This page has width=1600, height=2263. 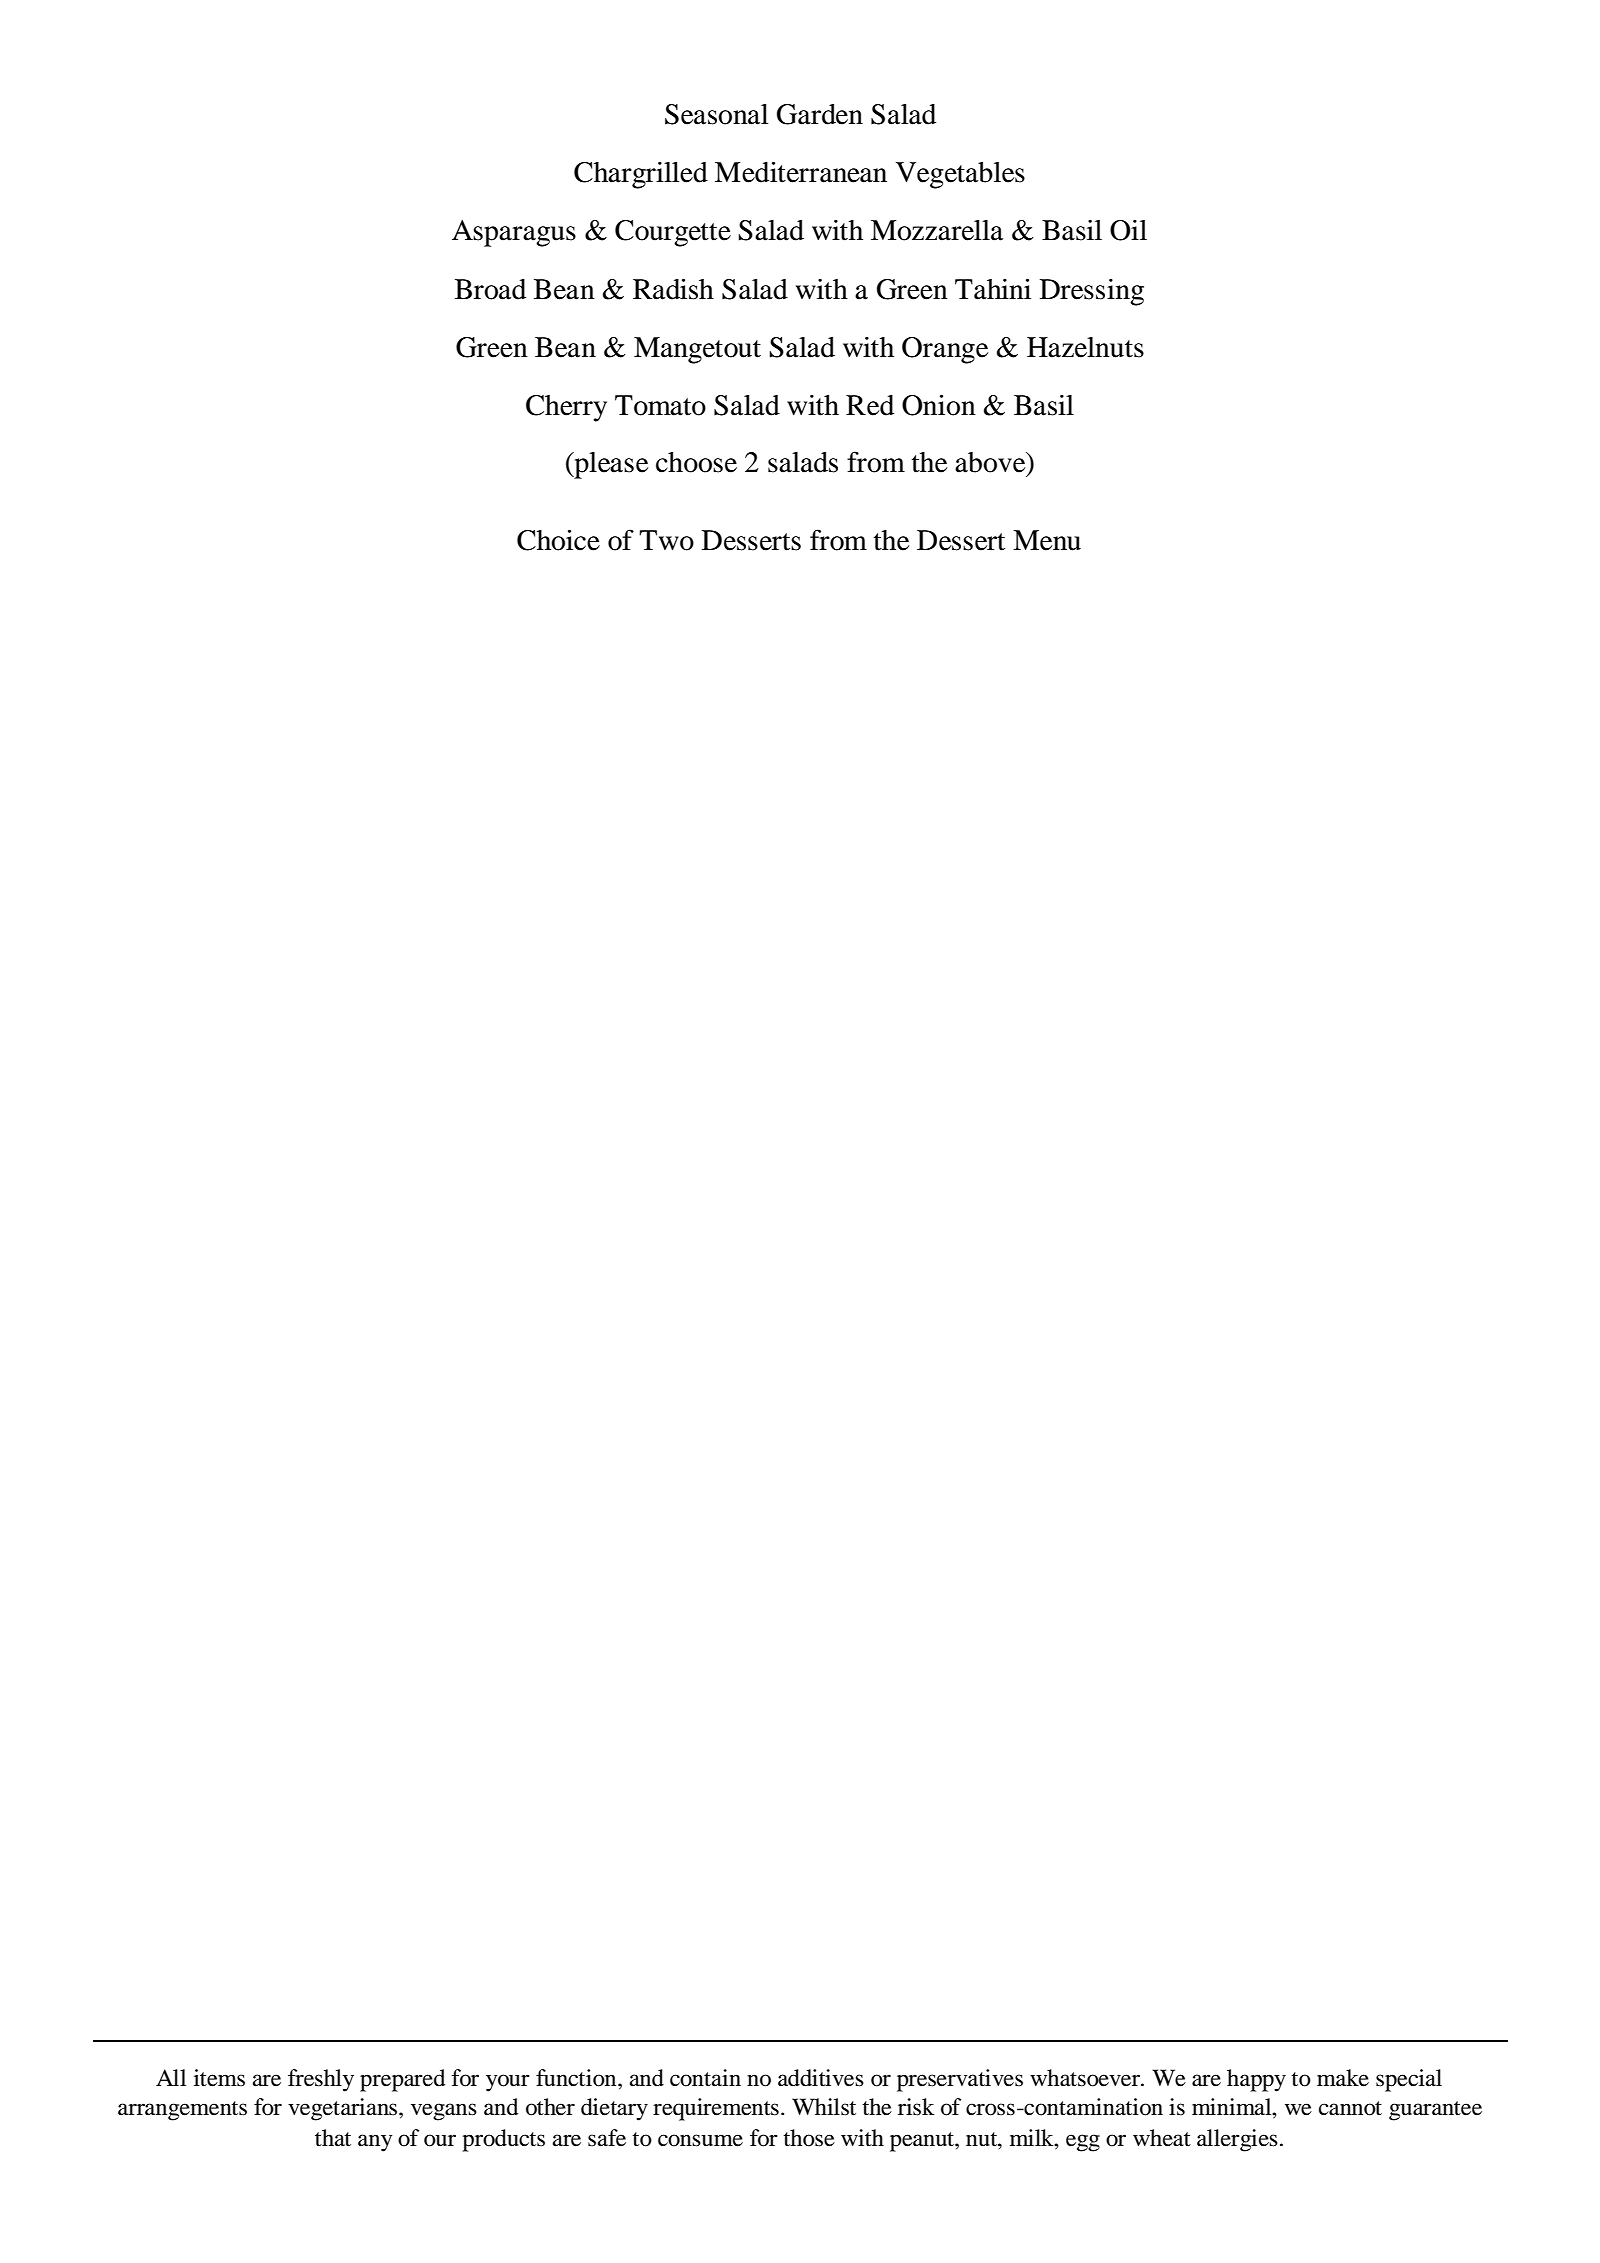 I want to click on Choice, so click(x=558, y=540).
